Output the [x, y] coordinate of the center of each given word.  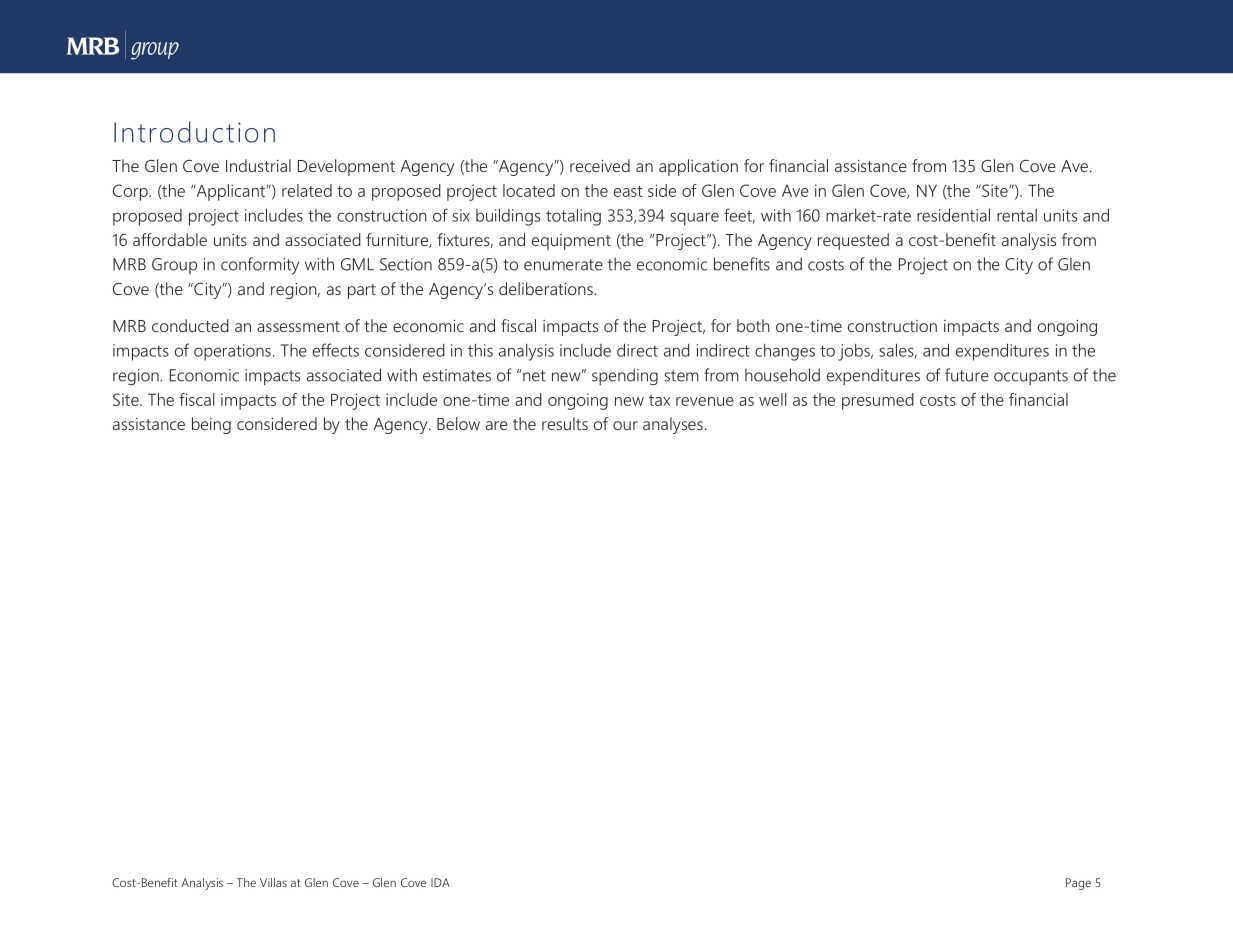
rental [1017, 215]
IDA [440, 882]
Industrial [258, 165]
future [967, 375]
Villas [273, 882]
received [600, 165]
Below [458, 423]
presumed [878, 401]
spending [625, 377]
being [211, 425]
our [625, 425]
